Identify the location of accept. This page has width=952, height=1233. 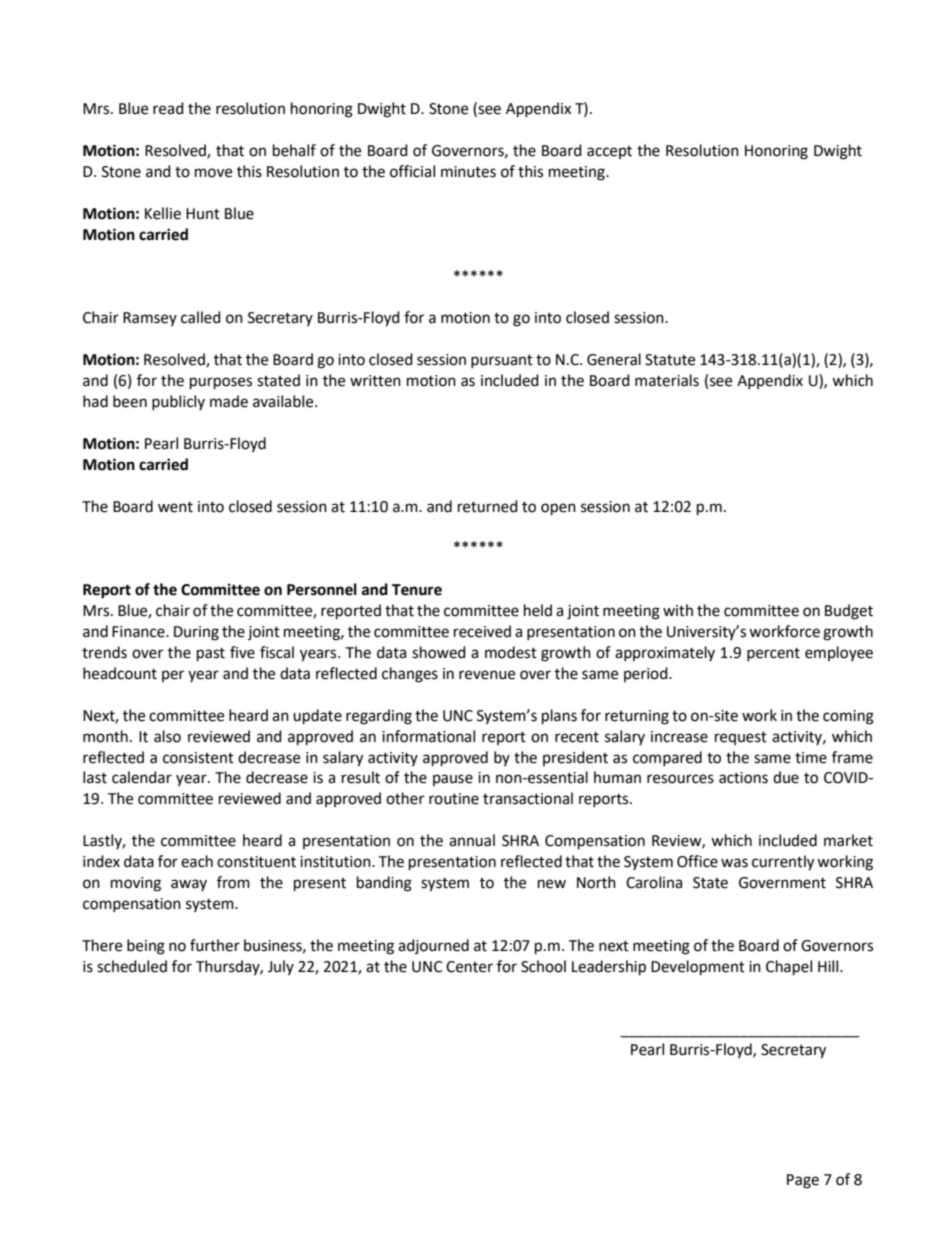
(609, 152).
